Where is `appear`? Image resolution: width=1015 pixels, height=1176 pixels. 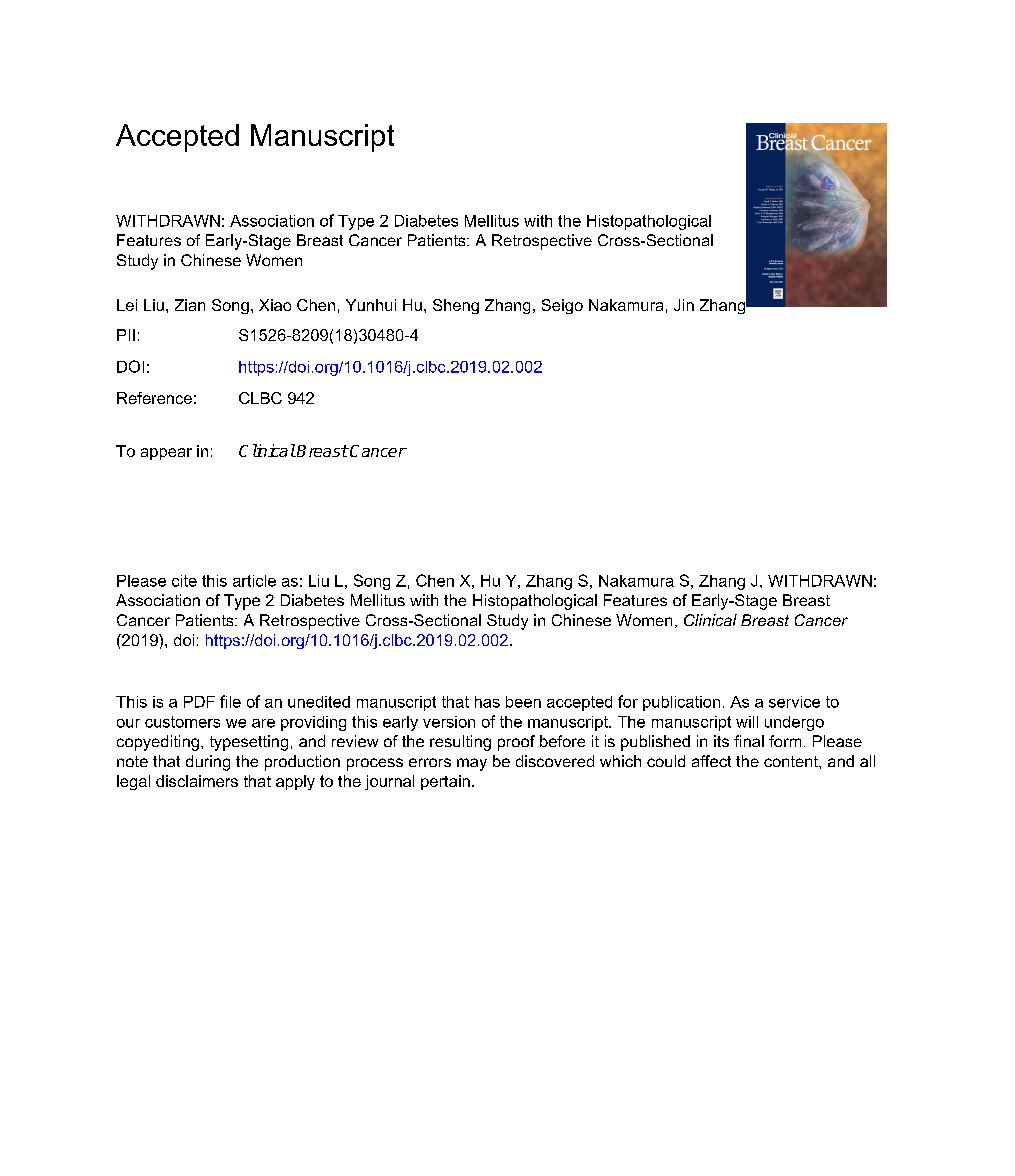 appear is located at coordinates (166, 454).
